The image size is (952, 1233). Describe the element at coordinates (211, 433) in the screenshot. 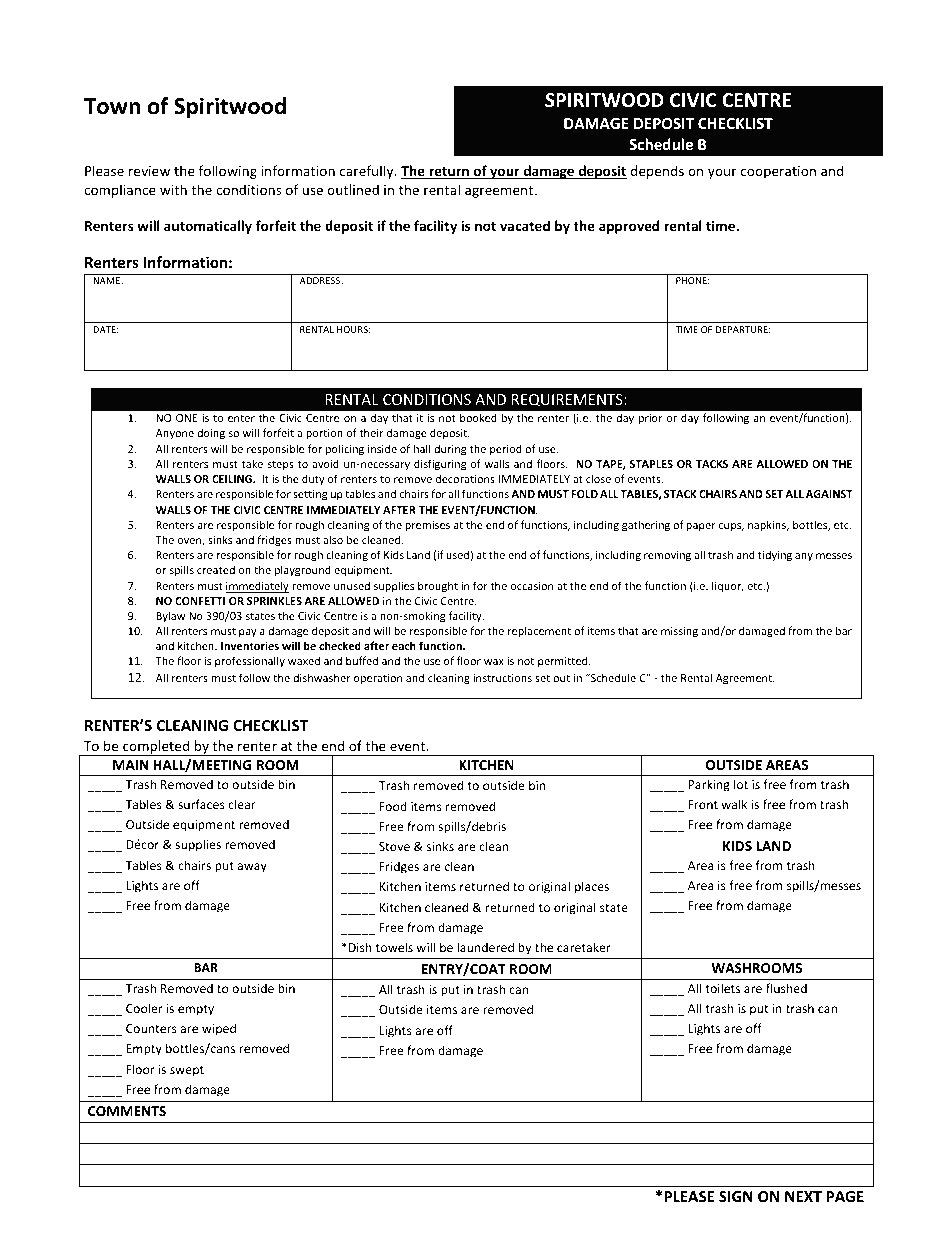

I see `doing` at that location.
